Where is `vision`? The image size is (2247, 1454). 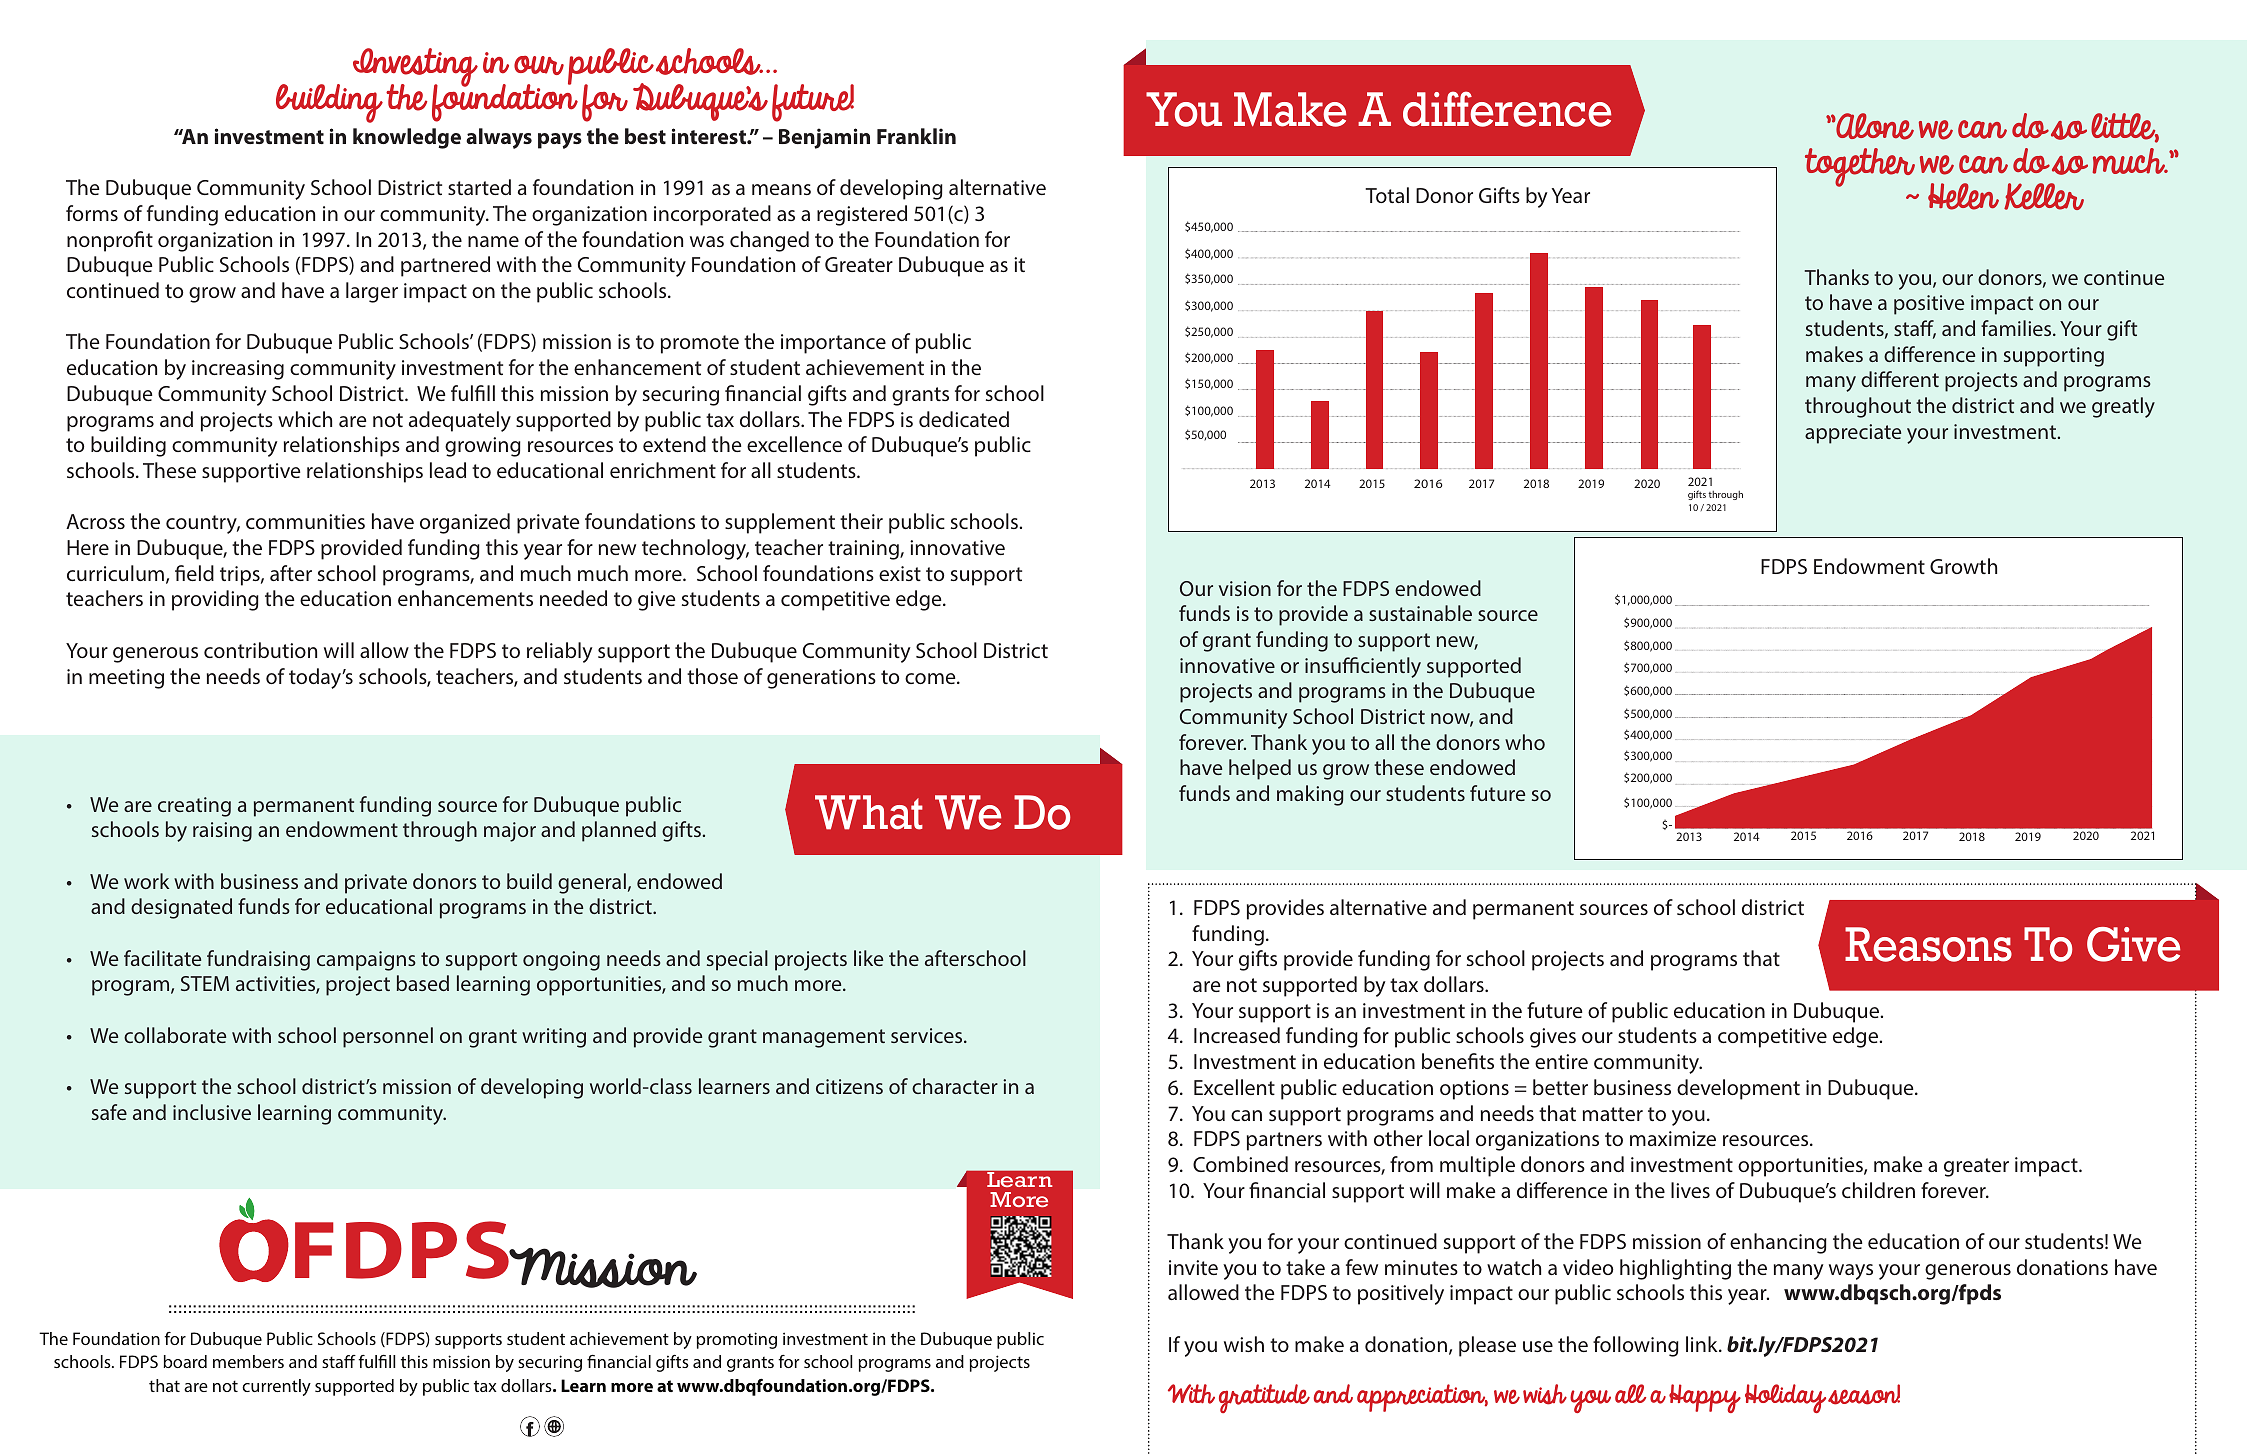
vision is located at coordinates (1245, 588).
